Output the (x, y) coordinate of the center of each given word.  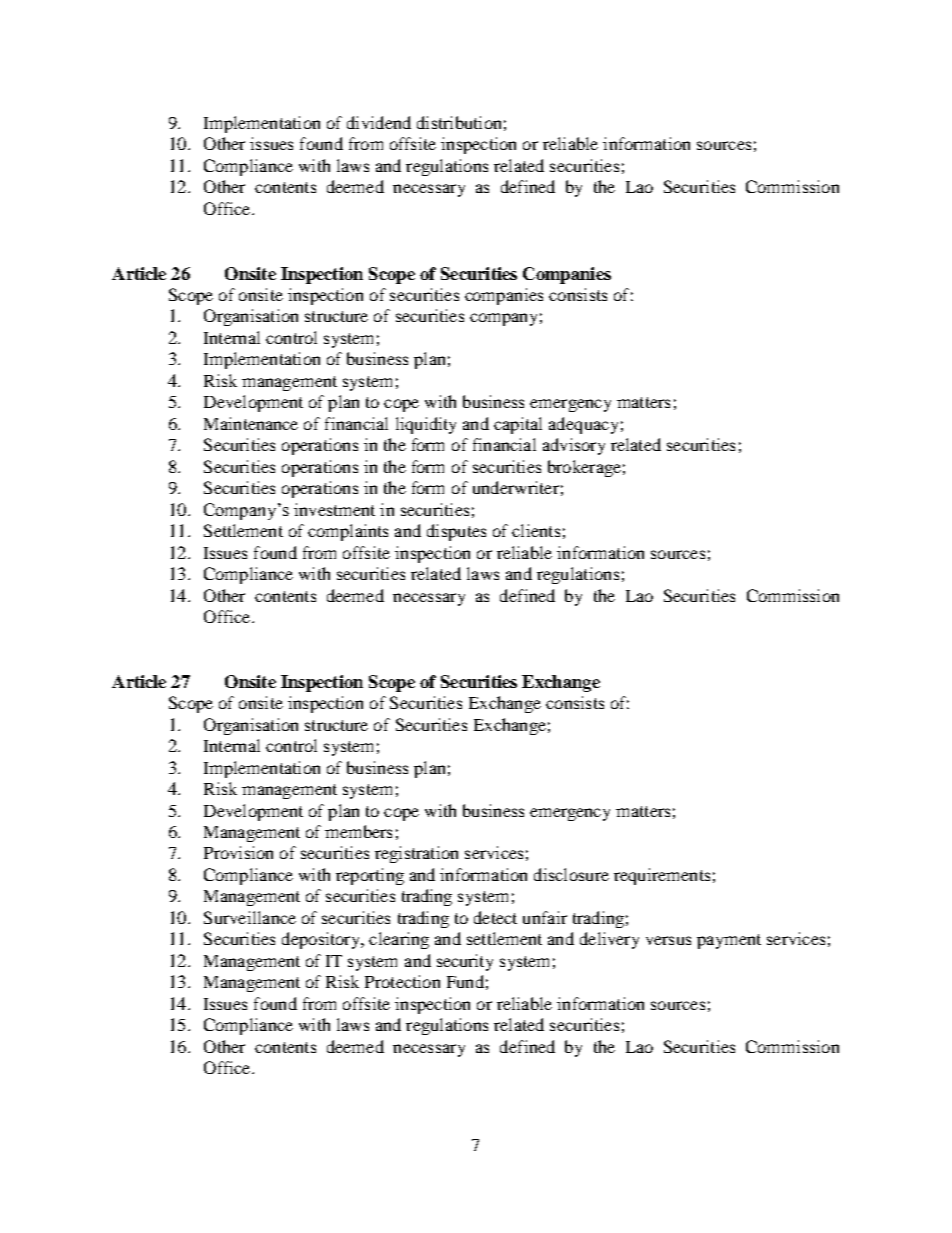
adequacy (583, 425)
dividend (379, 122)
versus (668, 940)
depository (322, 940)
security (465, 962)
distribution (459, 122)
